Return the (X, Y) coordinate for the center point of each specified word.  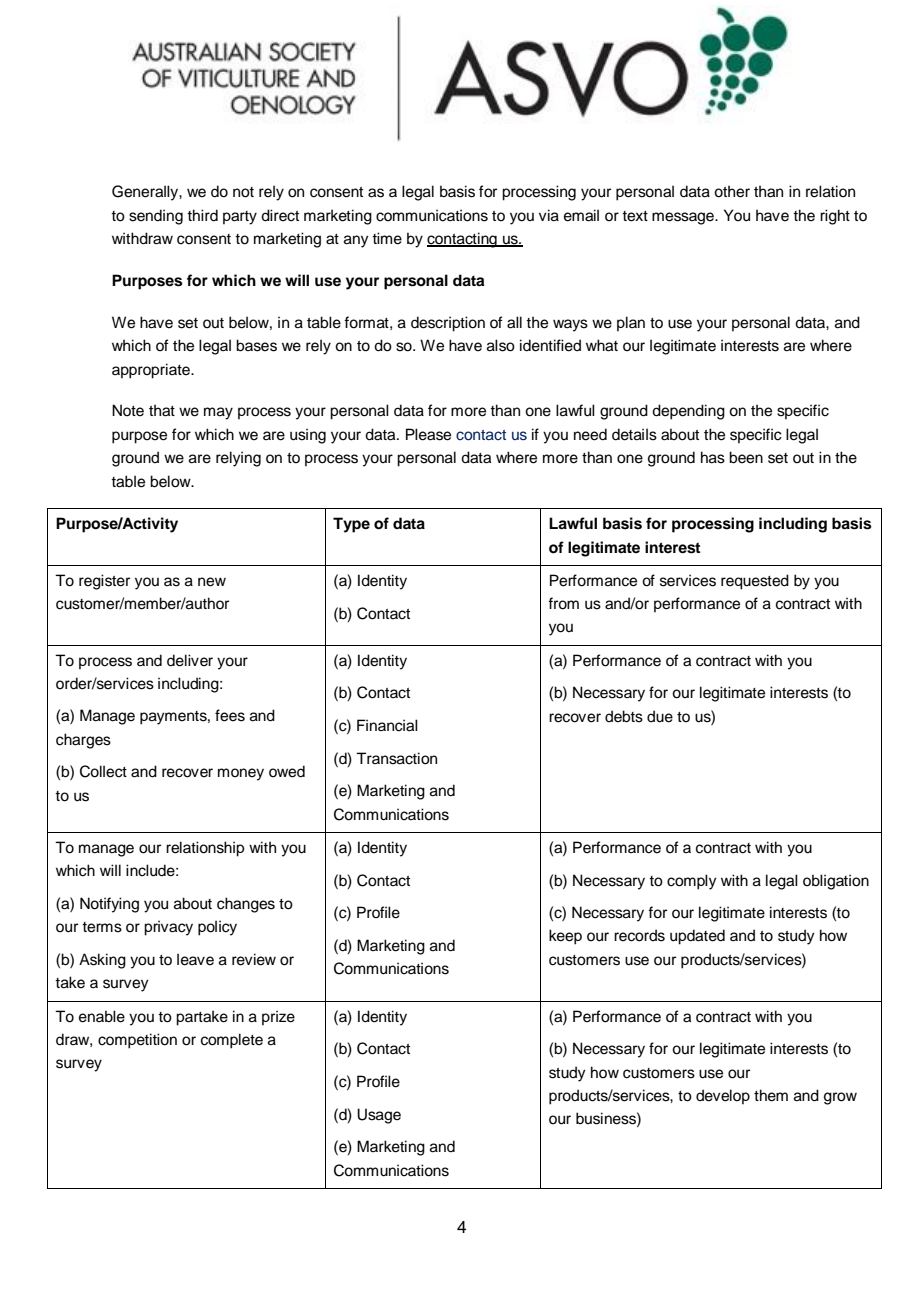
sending (156, 217)
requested (755, 582)
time (387, 238)
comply (692, 882)
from (563, 603)
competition (137, 1041)
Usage (379, 1116)
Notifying (109, 905)
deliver (190, 660)
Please (428, 434)
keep (565, 937)
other (732, 191)
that (162, 410)
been (746, 457)
